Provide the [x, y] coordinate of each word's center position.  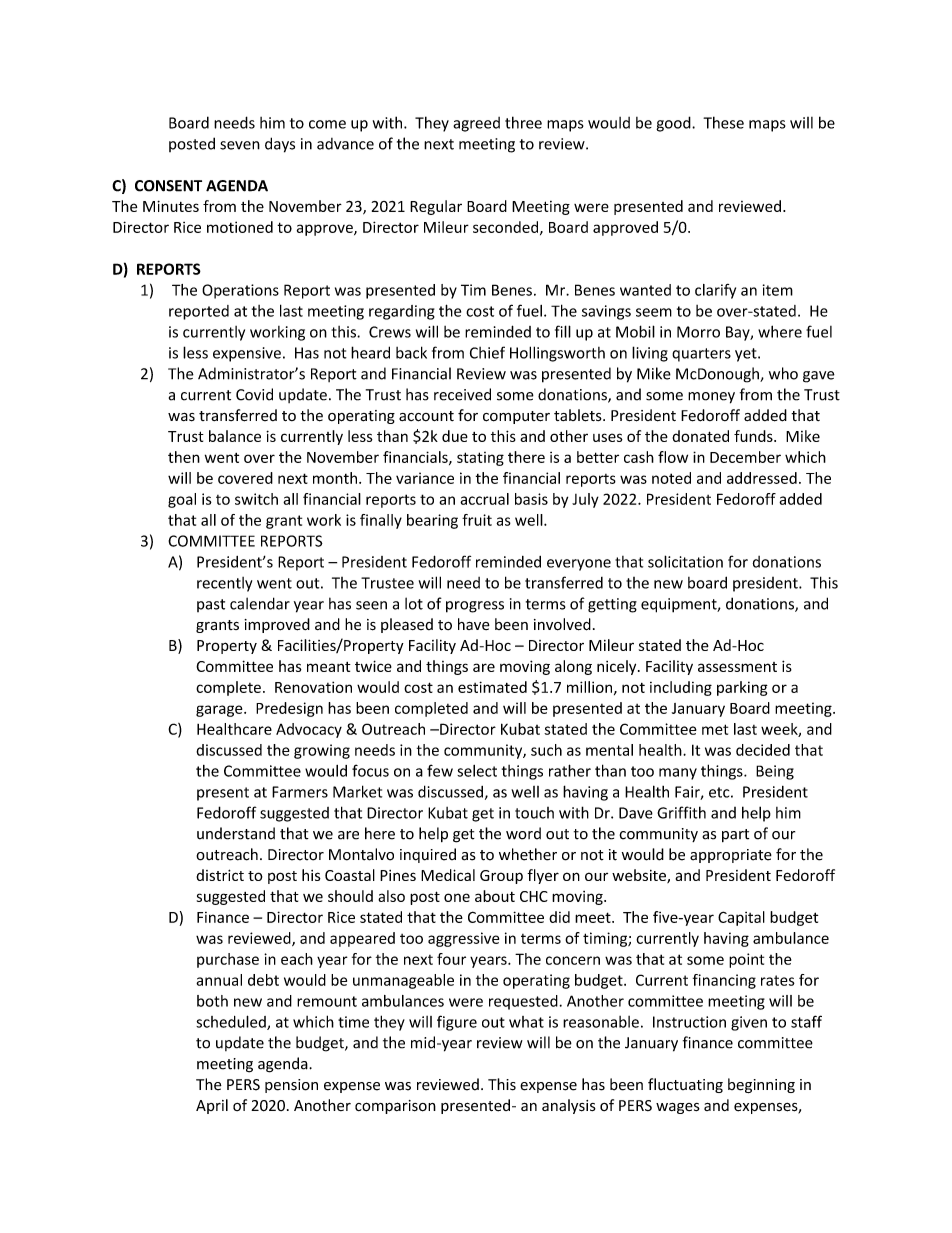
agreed [476, 124]
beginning [761, 1085]
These [723, 122]
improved [277, 625]
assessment [737, 667]
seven [240, 145]
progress [475, 607]
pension [291, 1086]
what [526, 1022]
